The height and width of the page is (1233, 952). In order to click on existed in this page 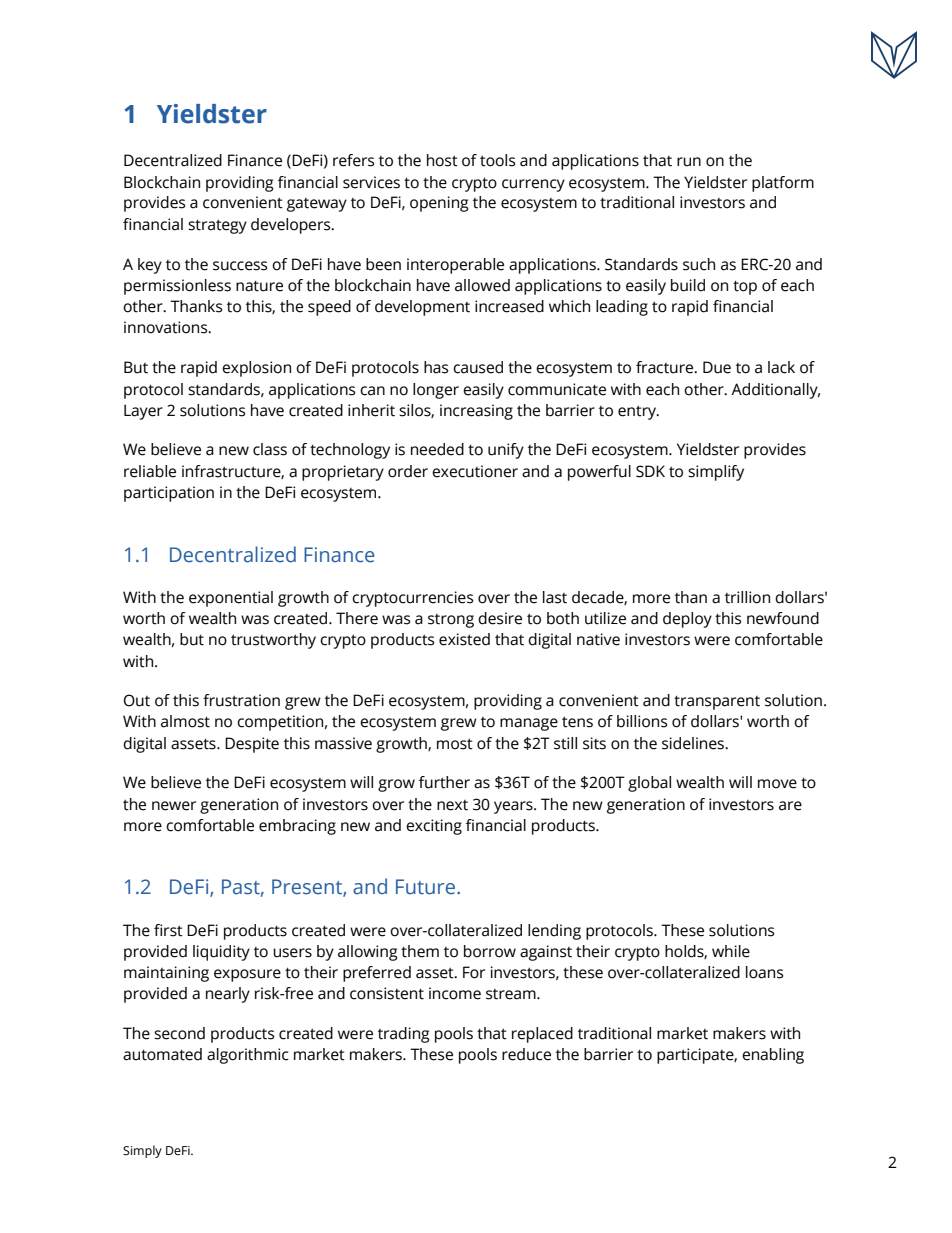, I will do `click(464, 639)`.
